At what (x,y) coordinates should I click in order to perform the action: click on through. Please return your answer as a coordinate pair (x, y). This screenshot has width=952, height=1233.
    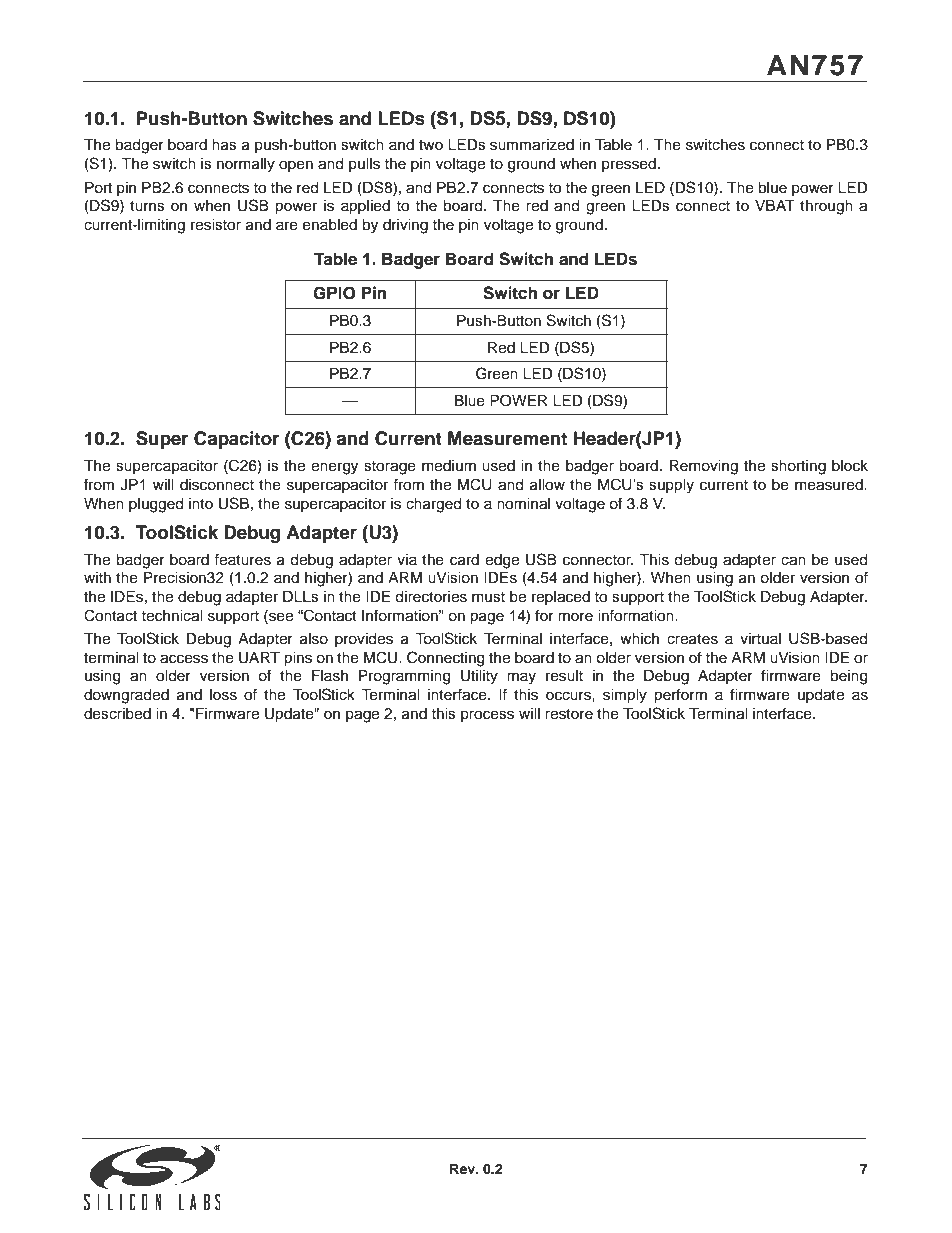
    Looking at the image, I should click on (826, 207).
